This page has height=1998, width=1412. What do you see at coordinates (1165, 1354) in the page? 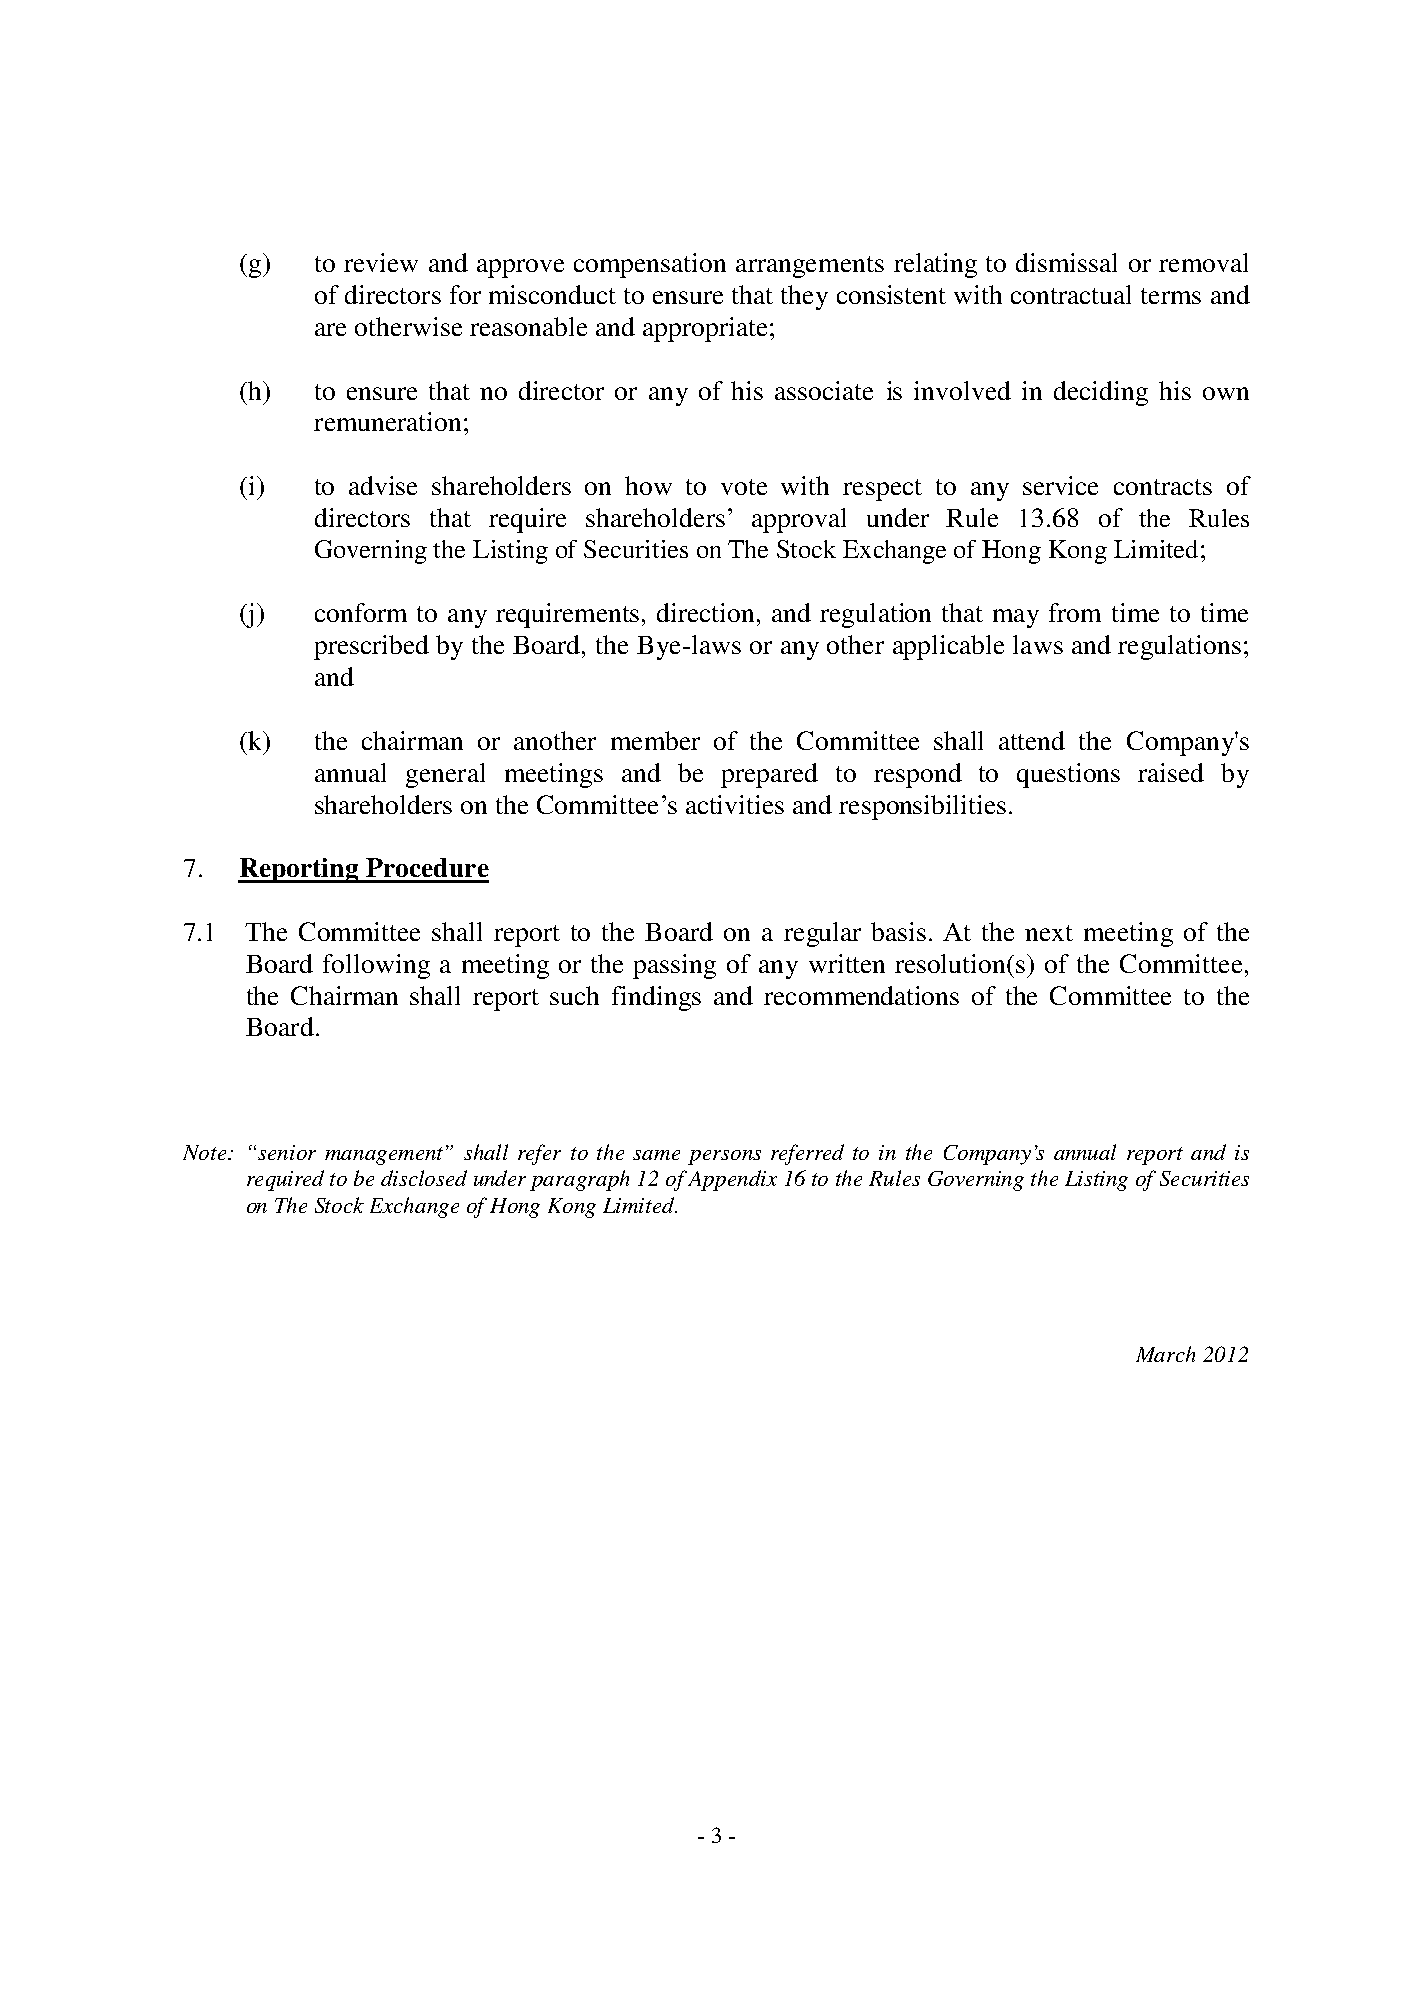
I see `March` at bounding box center [1165, 1354].
